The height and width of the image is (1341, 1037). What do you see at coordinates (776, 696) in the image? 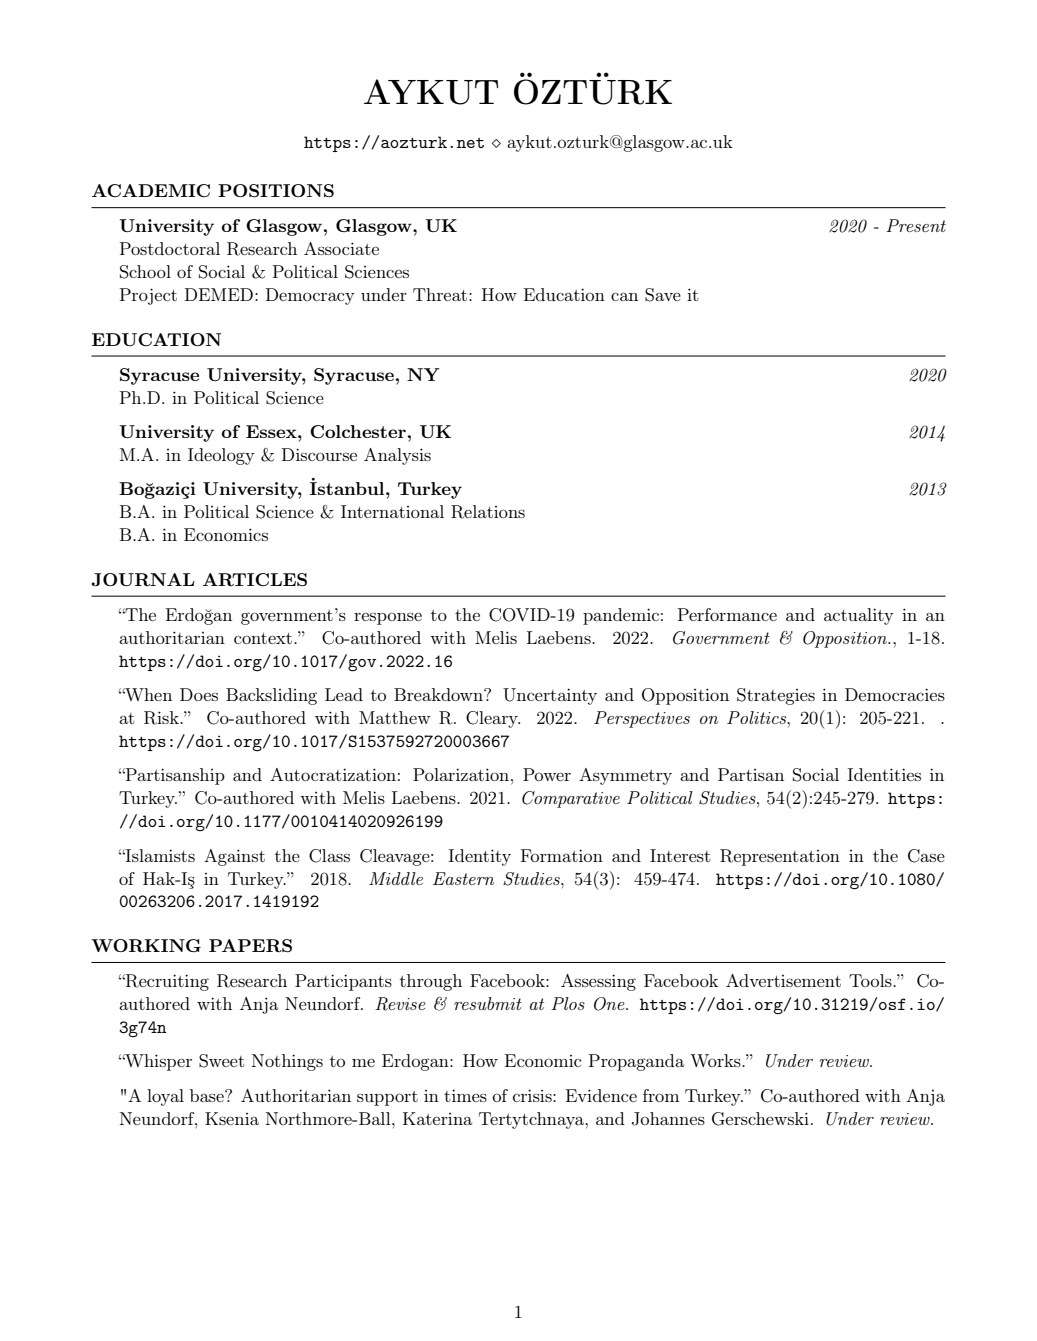
I see `Strategies` at bounding box center [776, 696].
